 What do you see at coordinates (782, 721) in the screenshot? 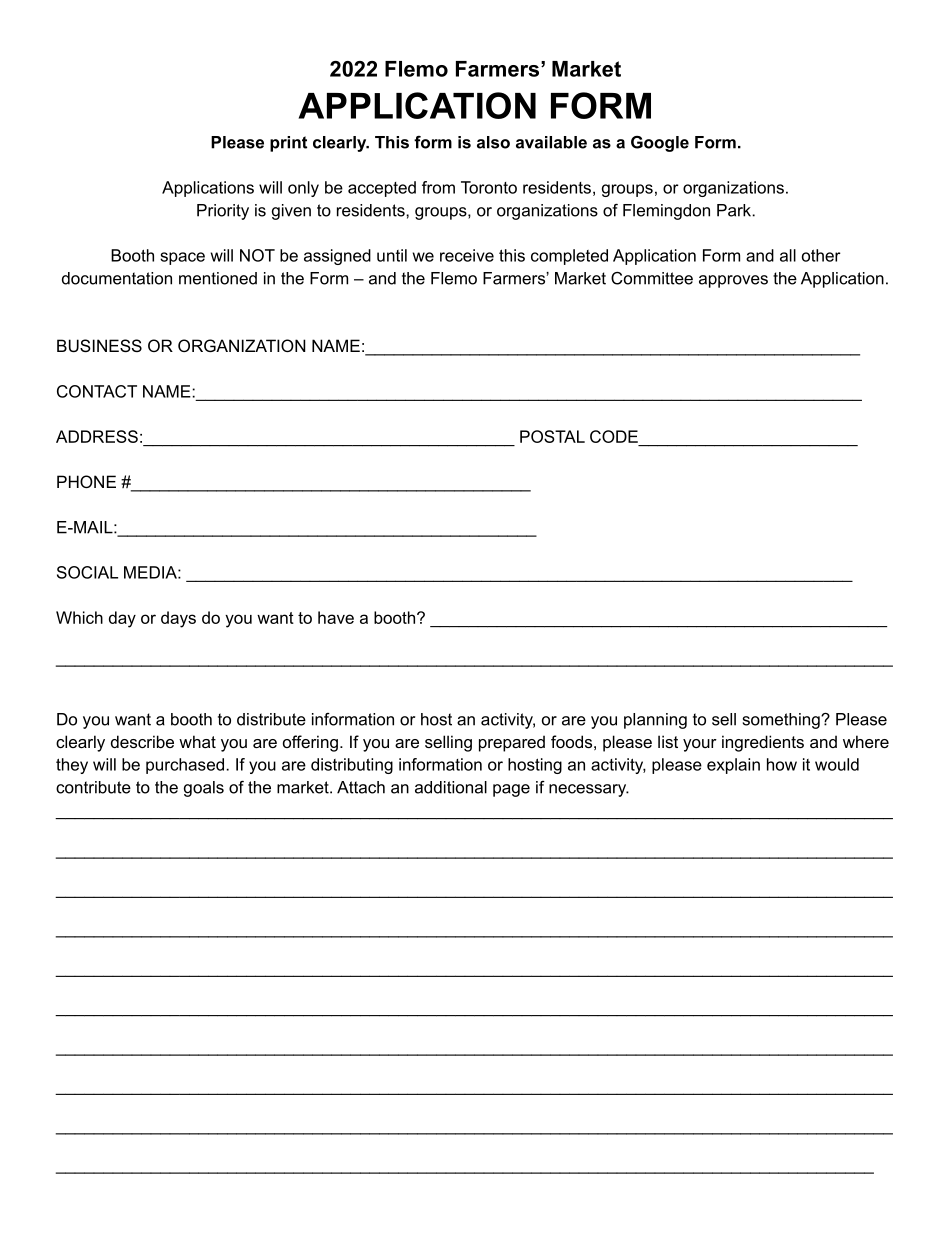
I see `something` at bounding box center [782, 721].
